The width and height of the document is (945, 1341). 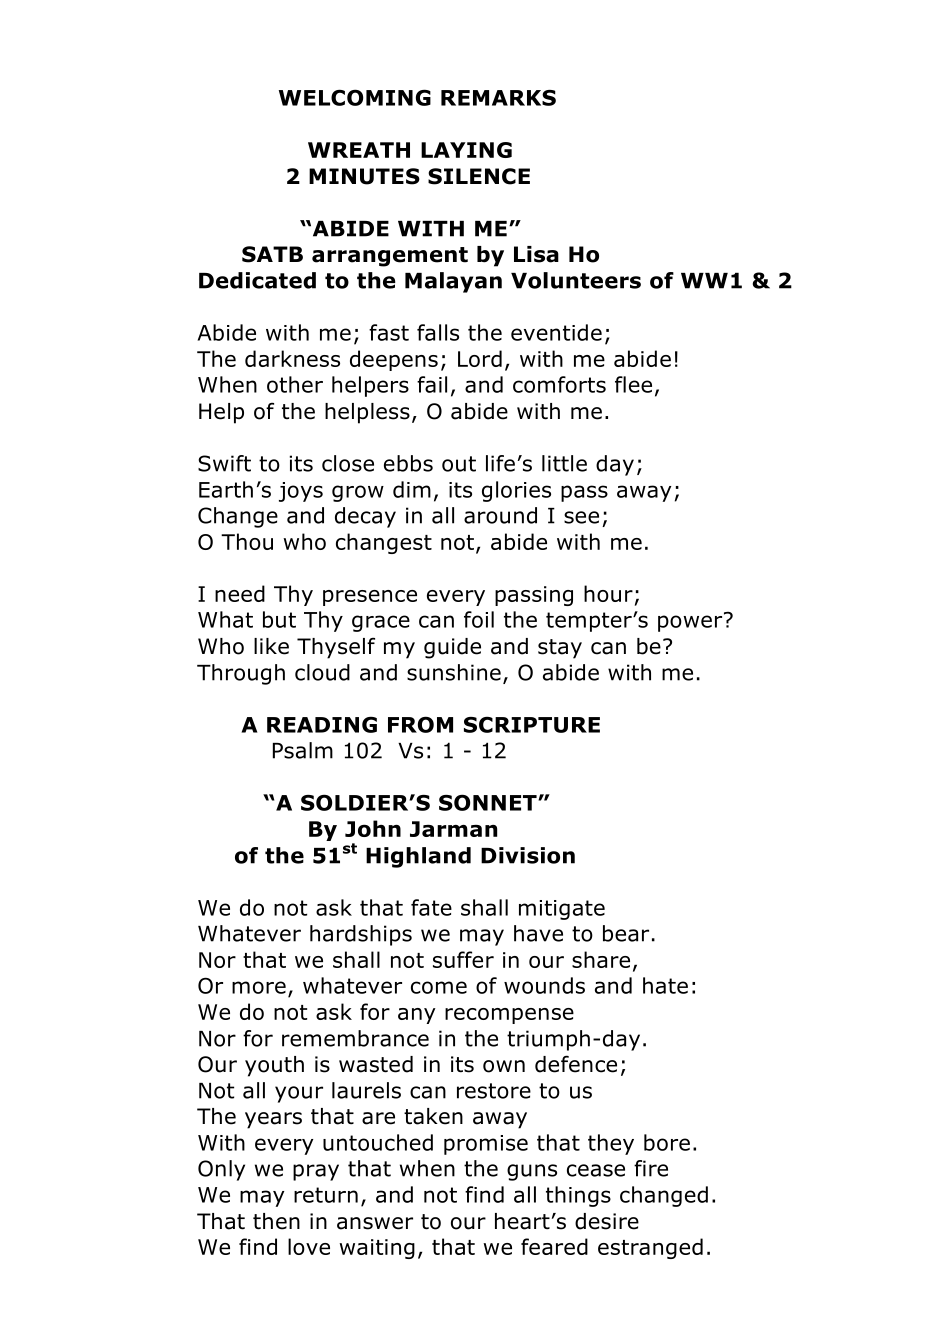 I want to click on suffer, so click(x=463, y=959).
